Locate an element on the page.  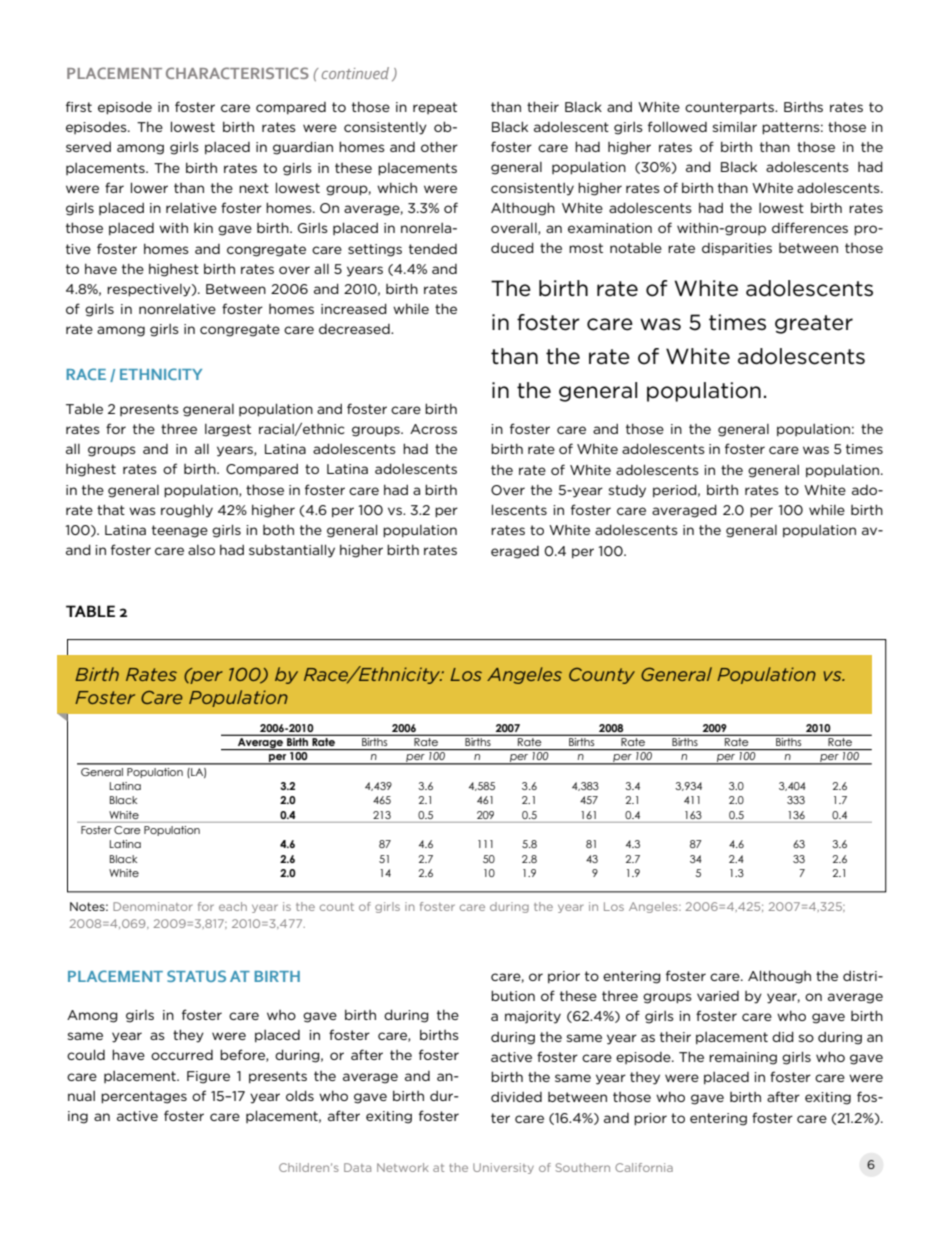
CHARACTERISTICS is located at coordinates (237, 73).
